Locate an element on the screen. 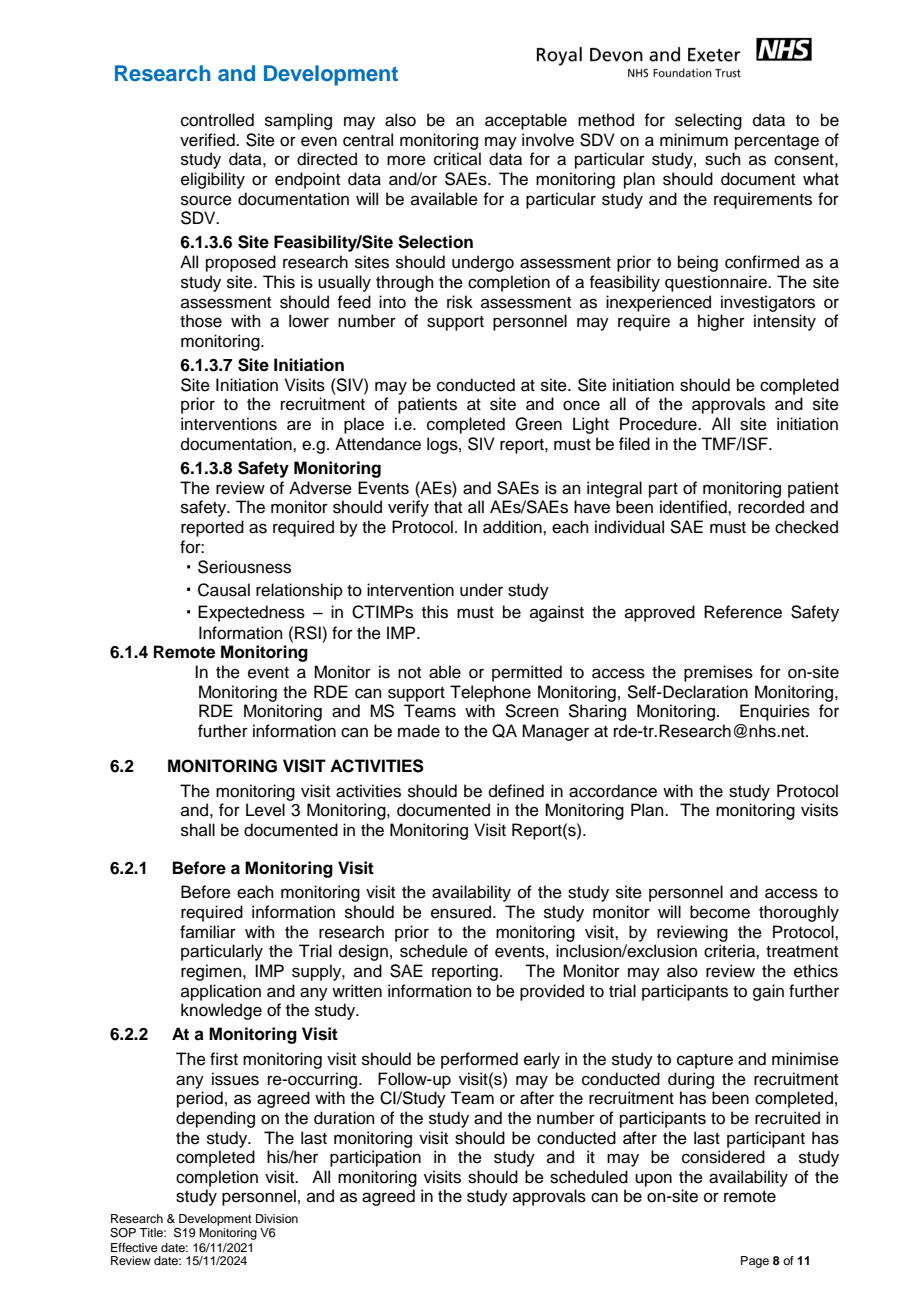 This screenshot has height=1308, width=924. ensured is located at coordinates (462, 912).
